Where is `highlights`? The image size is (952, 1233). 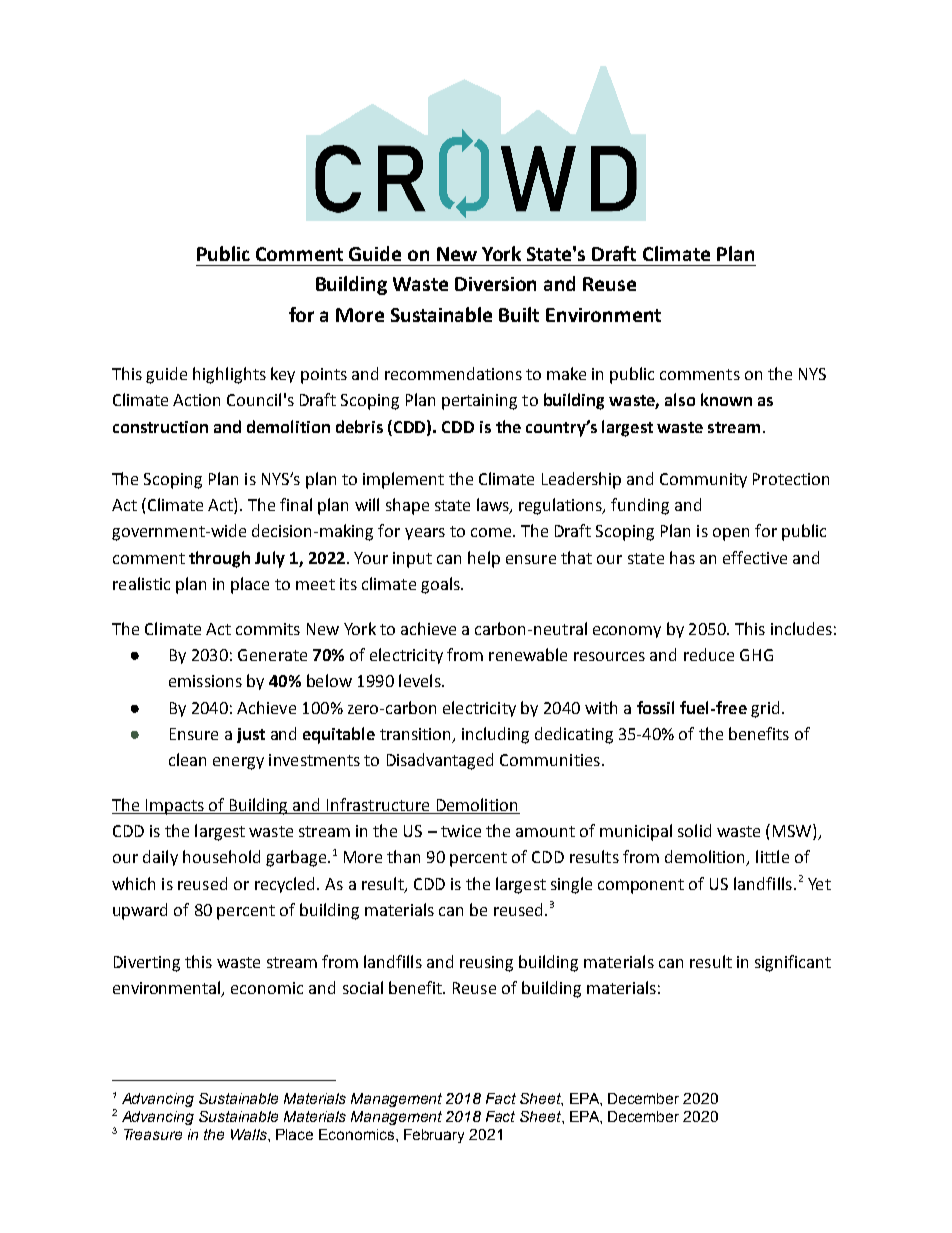
highlights is located at coordinates (229, 375).
